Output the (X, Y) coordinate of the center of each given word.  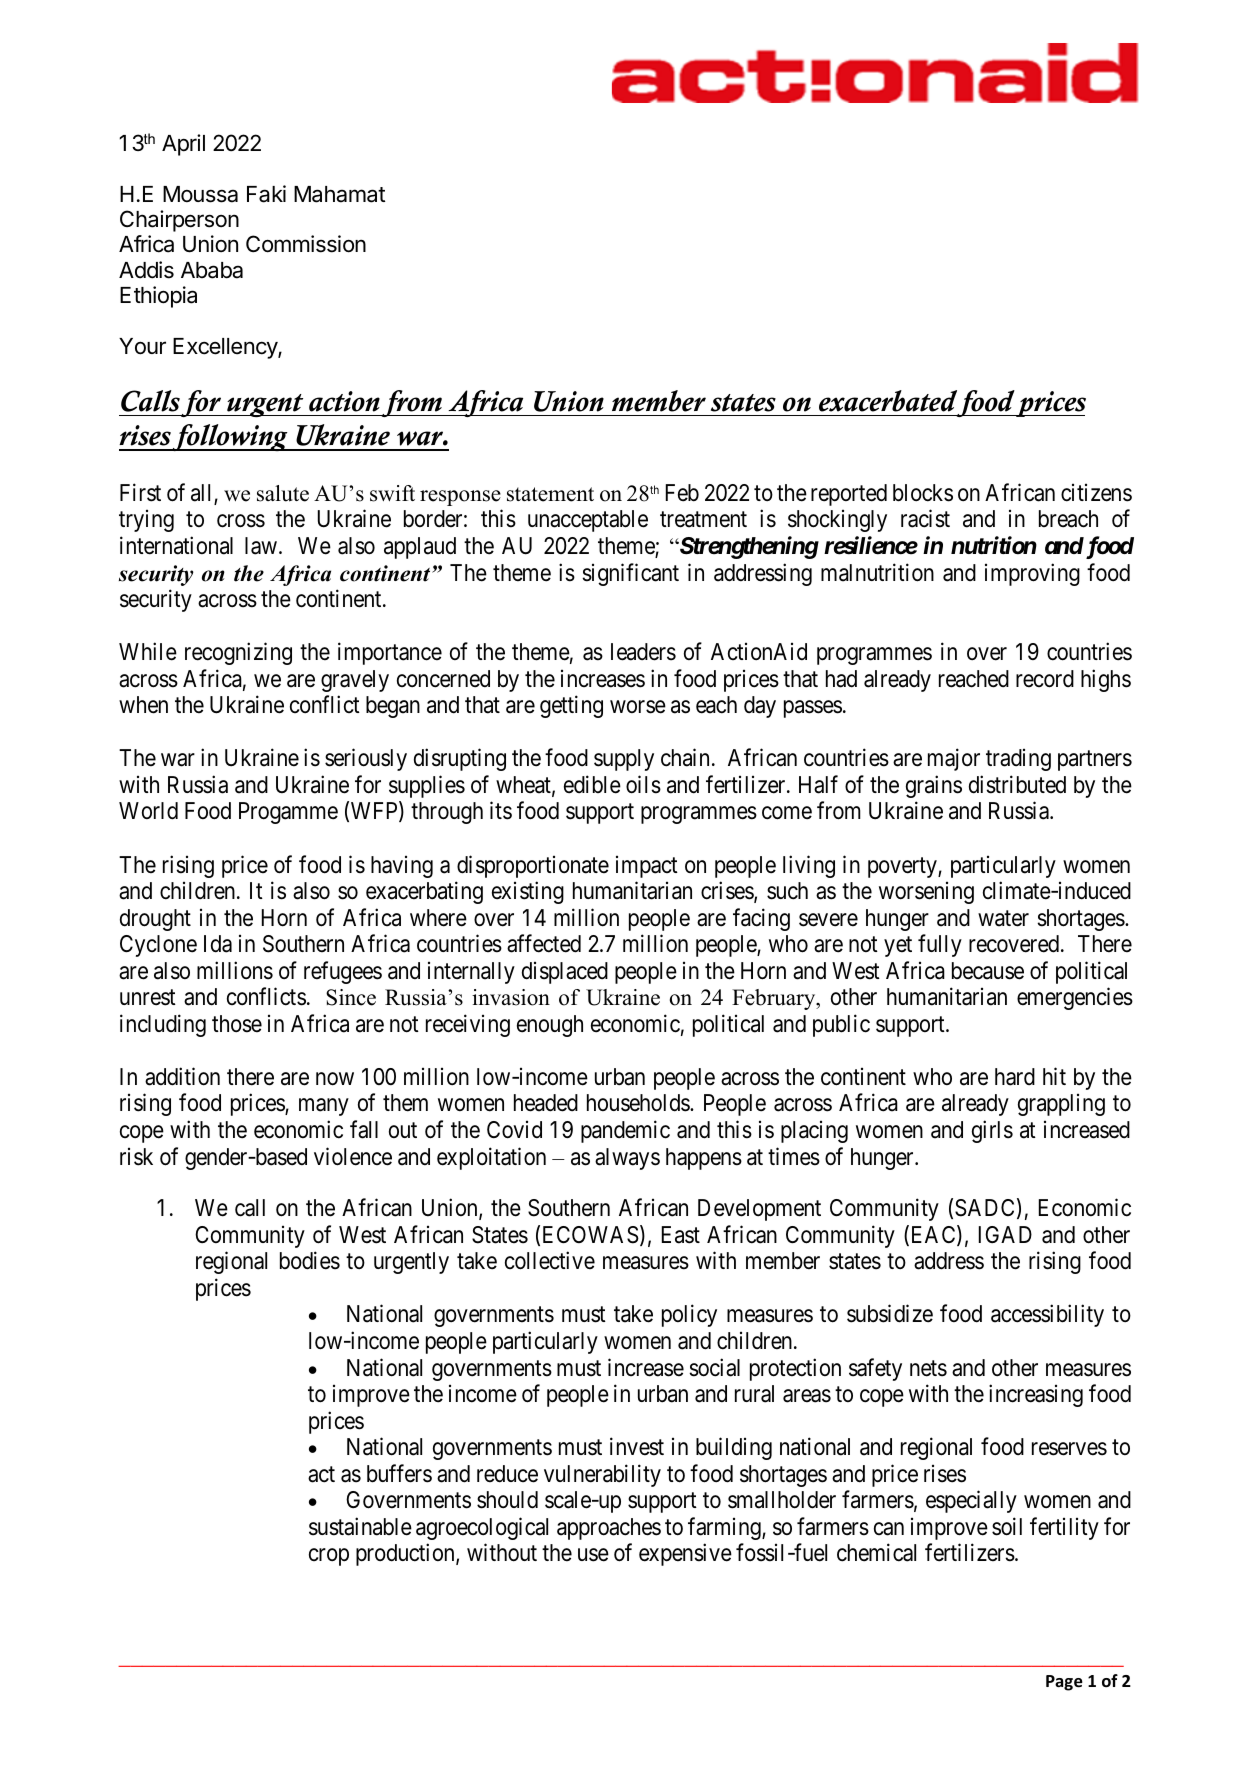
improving (1032, 574)
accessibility (1047, 1316)
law (261, 546)
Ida (218, 944)
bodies (310, 1261)
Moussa (200, 194)
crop (329, 1557)
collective (550, 1261)
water (1003, 918)
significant (630, 574)
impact (647, 867)
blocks (923, 493)
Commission (306, 244)
